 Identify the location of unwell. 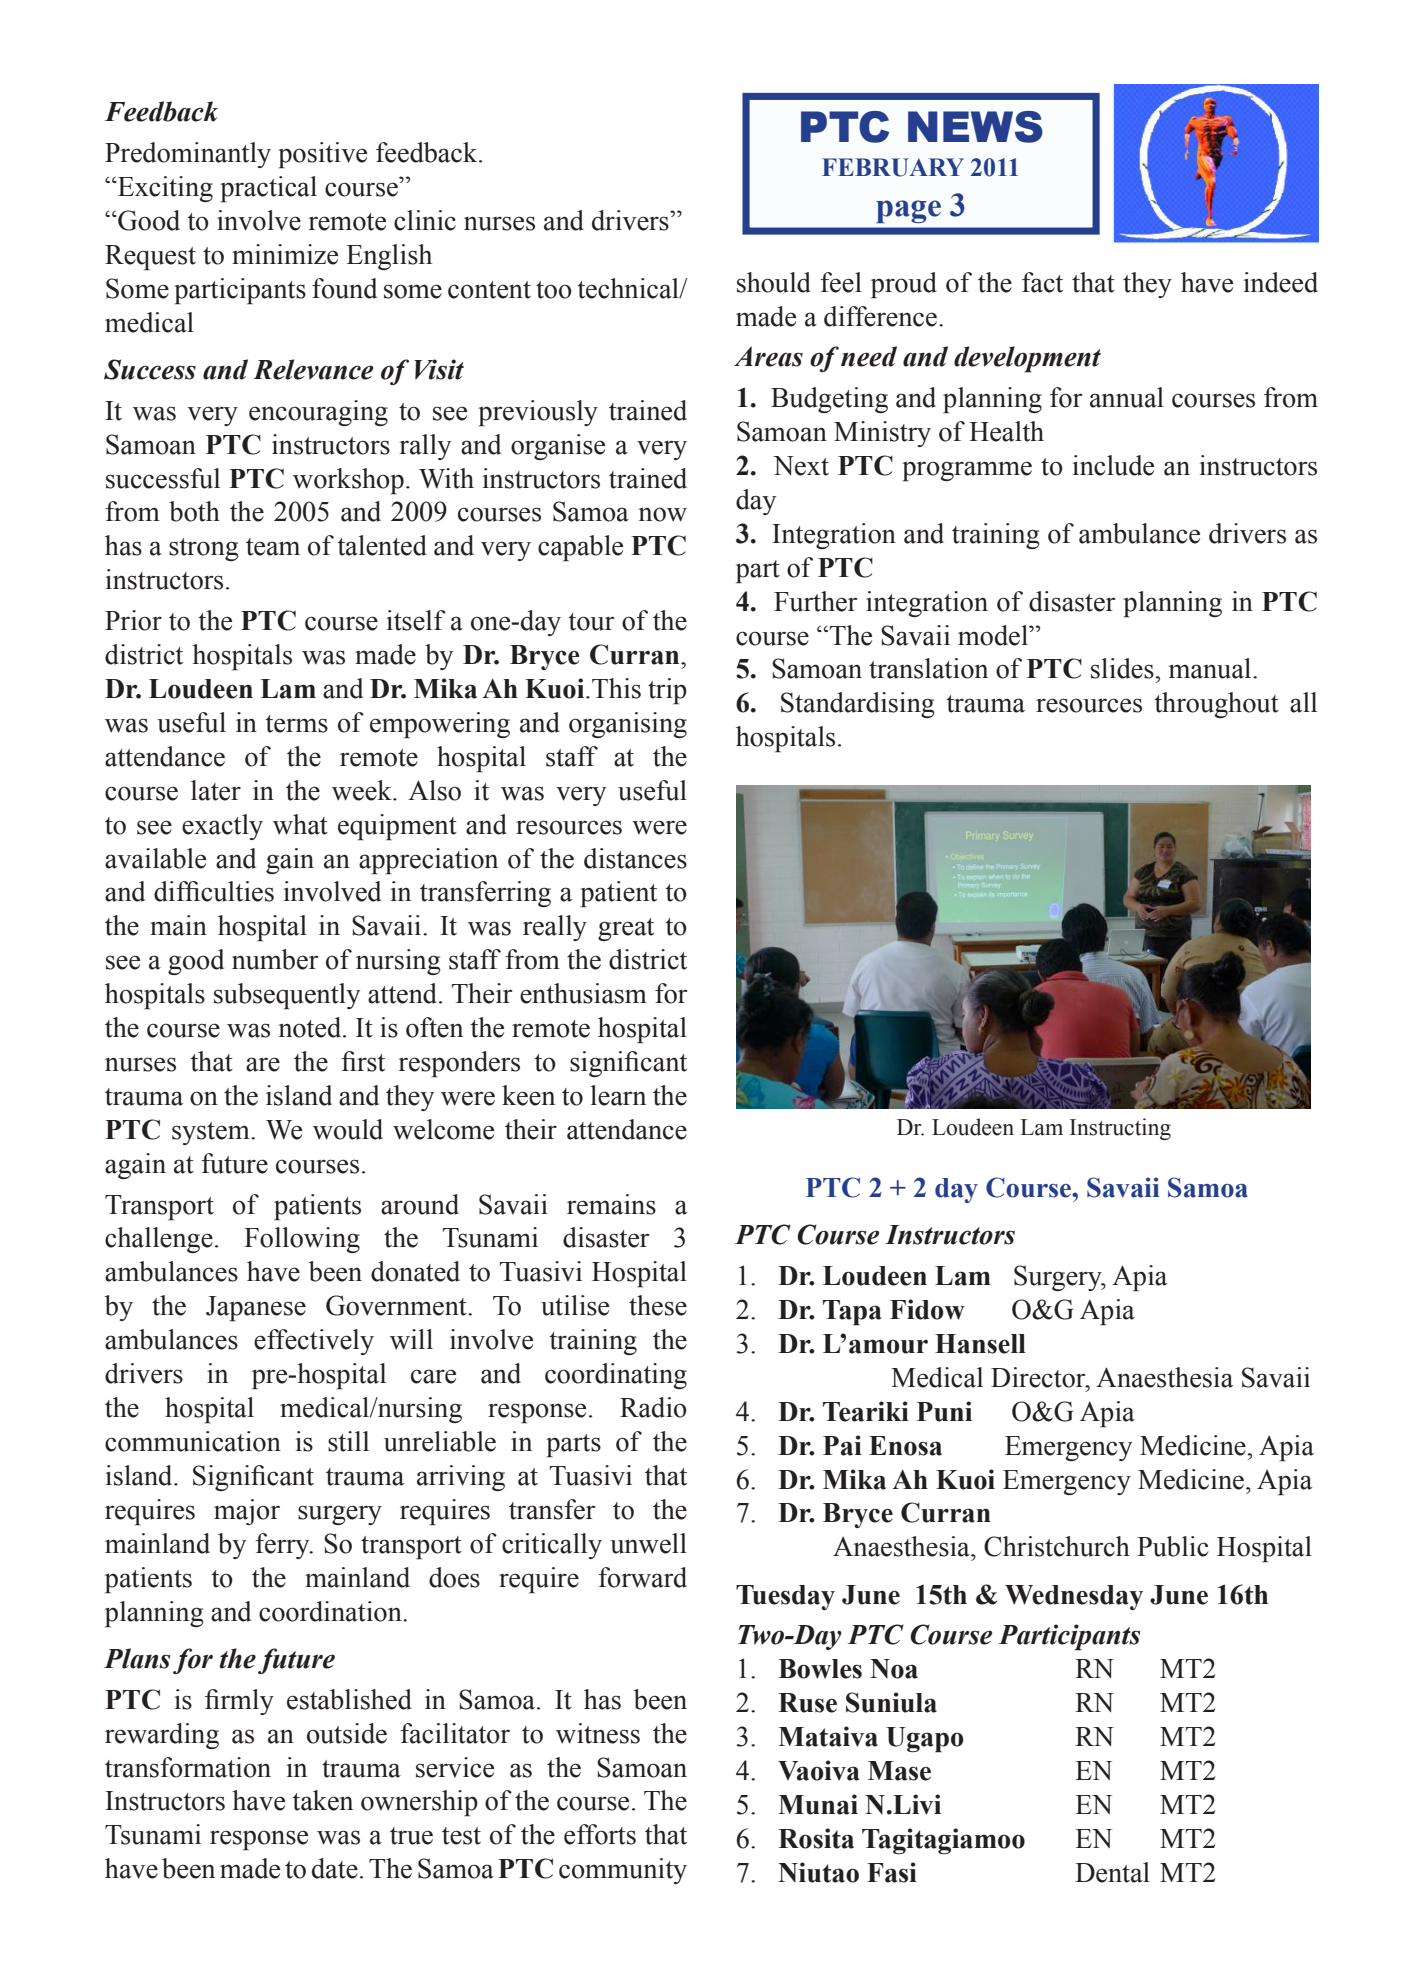
(648, 1543).
